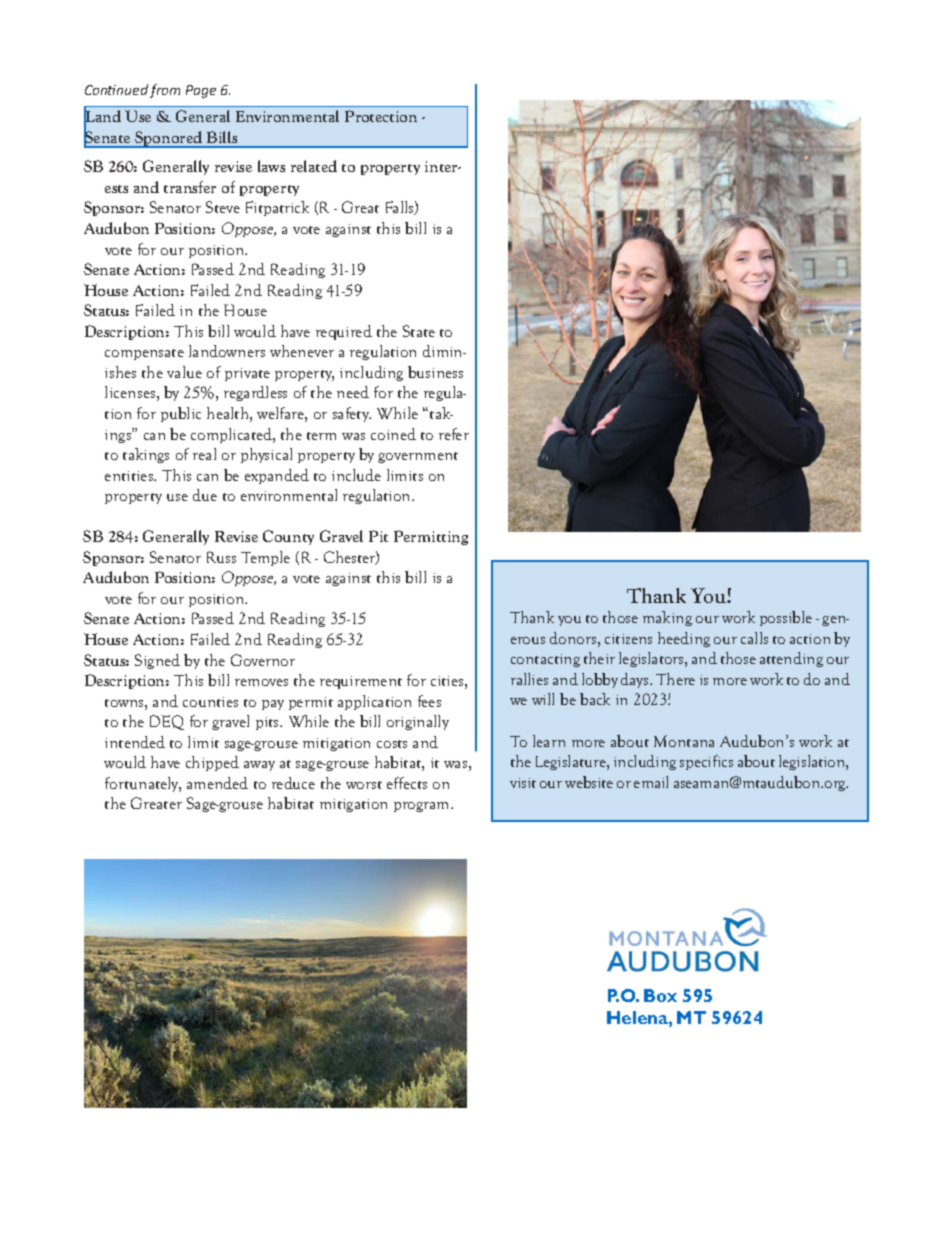  Describe the element at coordinates (212, 763) in the screenshot. I see `chipped` at that location.
